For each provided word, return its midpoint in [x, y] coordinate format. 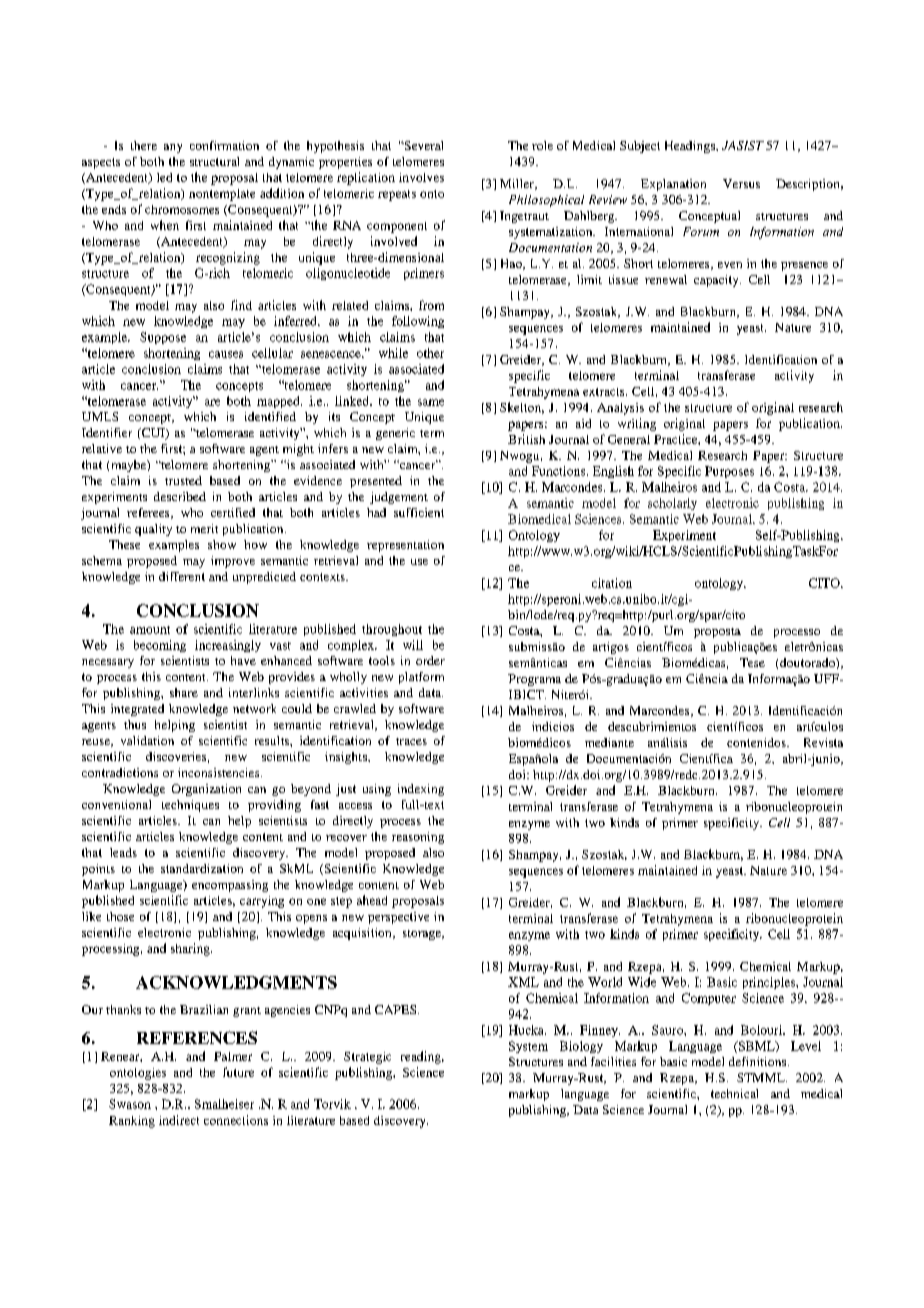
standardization [202, 868]
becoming [160, 646]
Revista [823, 742]
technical [734, 1093]
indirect [179, 1120]
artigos [611, 648]
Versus [741, 183]
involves [421, 177]
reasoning [418, 838]
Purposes [729, 472]
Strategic [367, 1058]
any [173, 148]
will [413, 645]
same [431, 402]
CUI [153, 434]
